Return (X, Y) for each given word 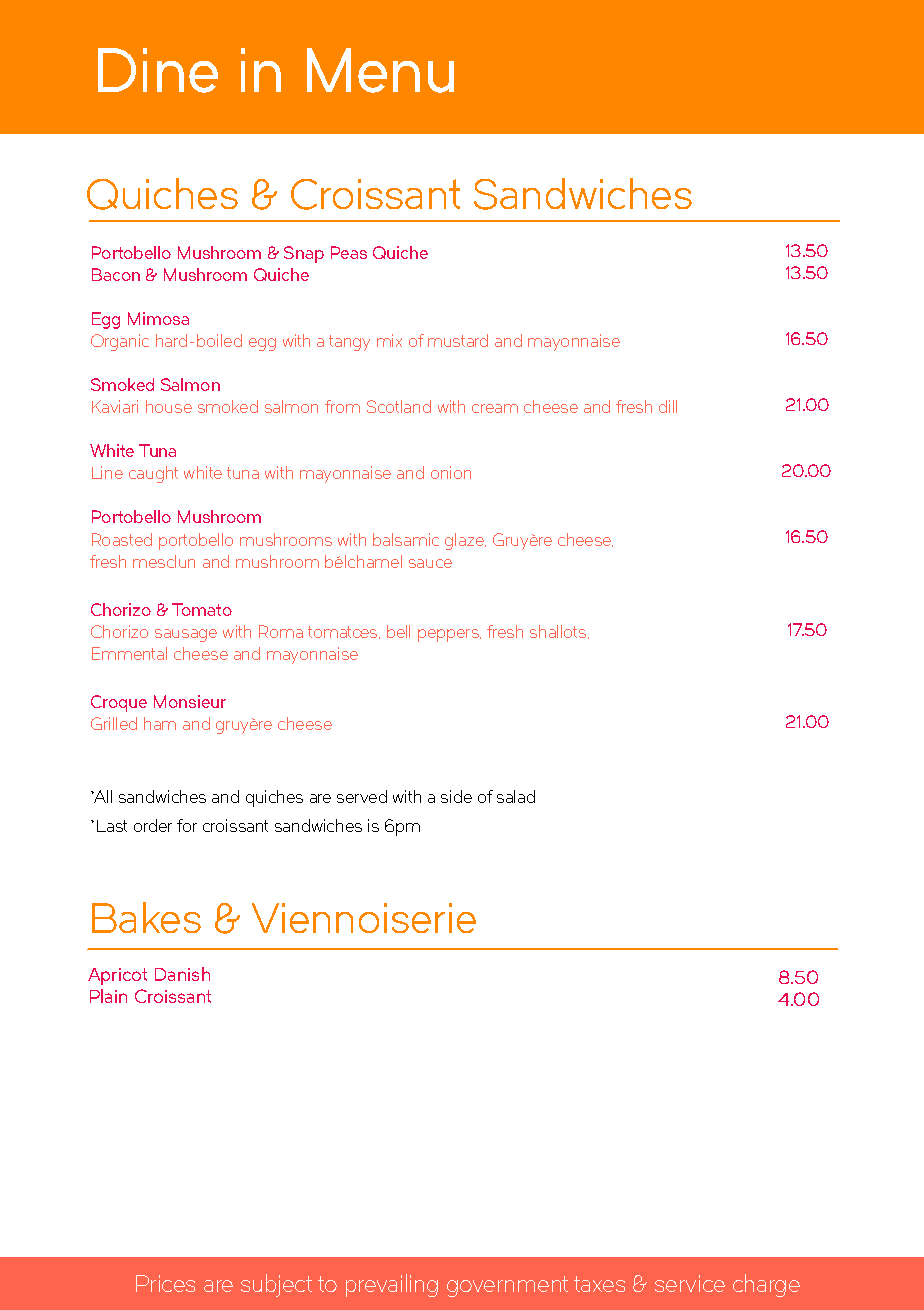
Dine (158, 70)
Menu (380, 70)
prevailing (392, 1285)
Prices (165, 1283)
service (690, 1283)
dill (668, 406)
